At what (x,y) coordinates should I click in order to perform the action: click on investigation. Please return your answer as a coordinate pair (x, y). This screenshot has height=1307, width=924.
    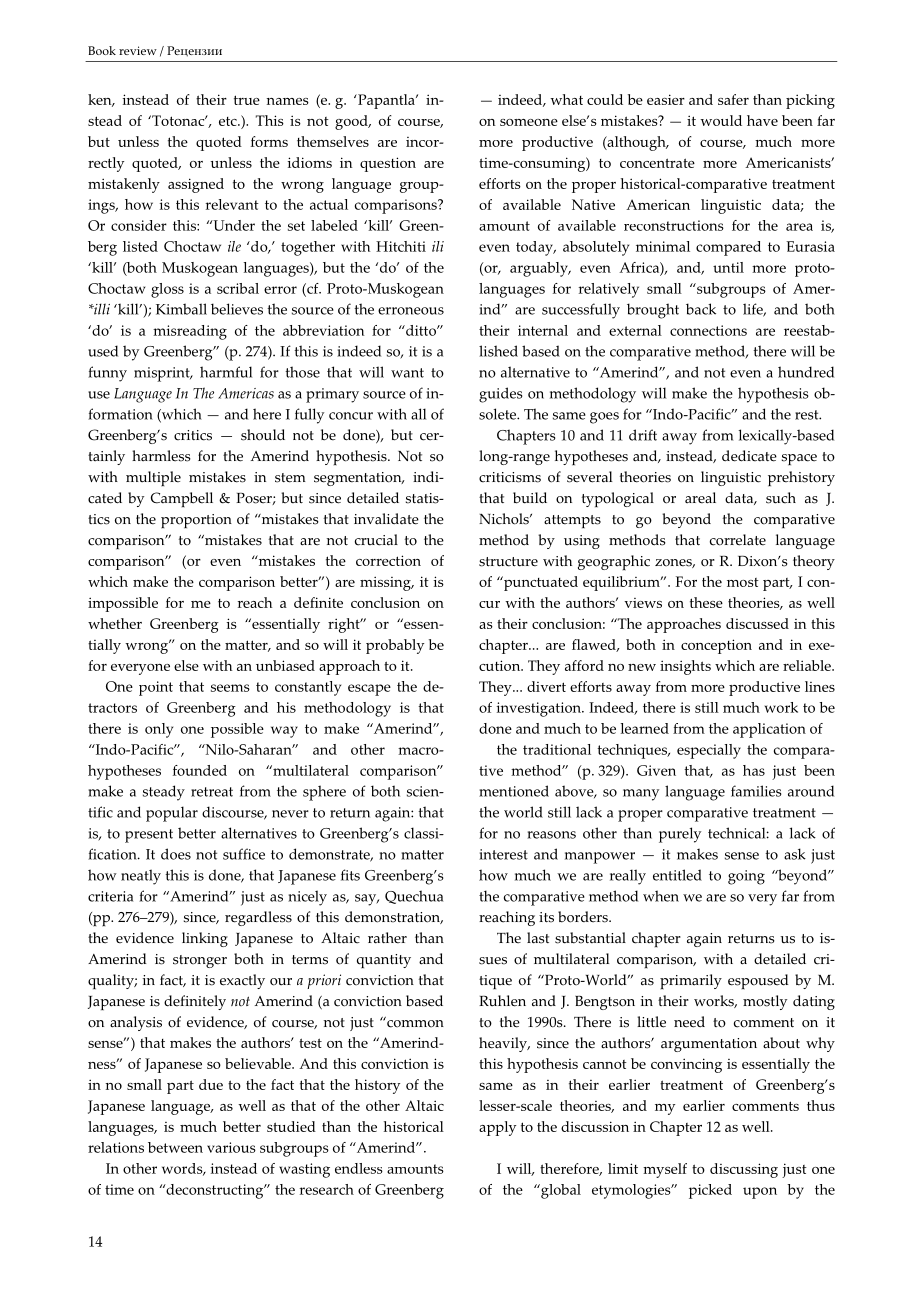
    Looking at the image, I should click on (540, 709).
